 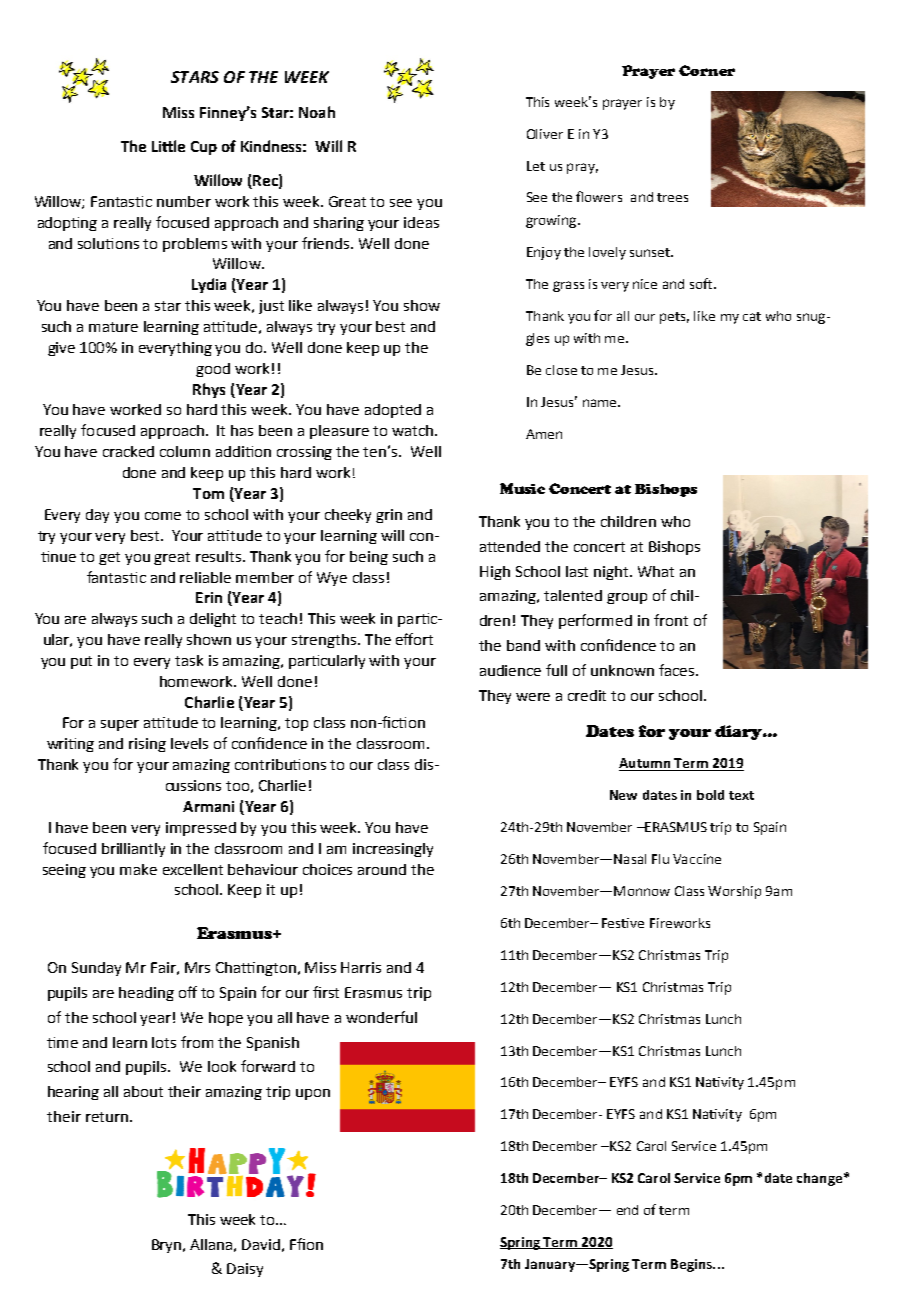 What do you see at coordinates (707, 70) in the screenshot?
I see `Corner` at bounding box center [707, 70].
